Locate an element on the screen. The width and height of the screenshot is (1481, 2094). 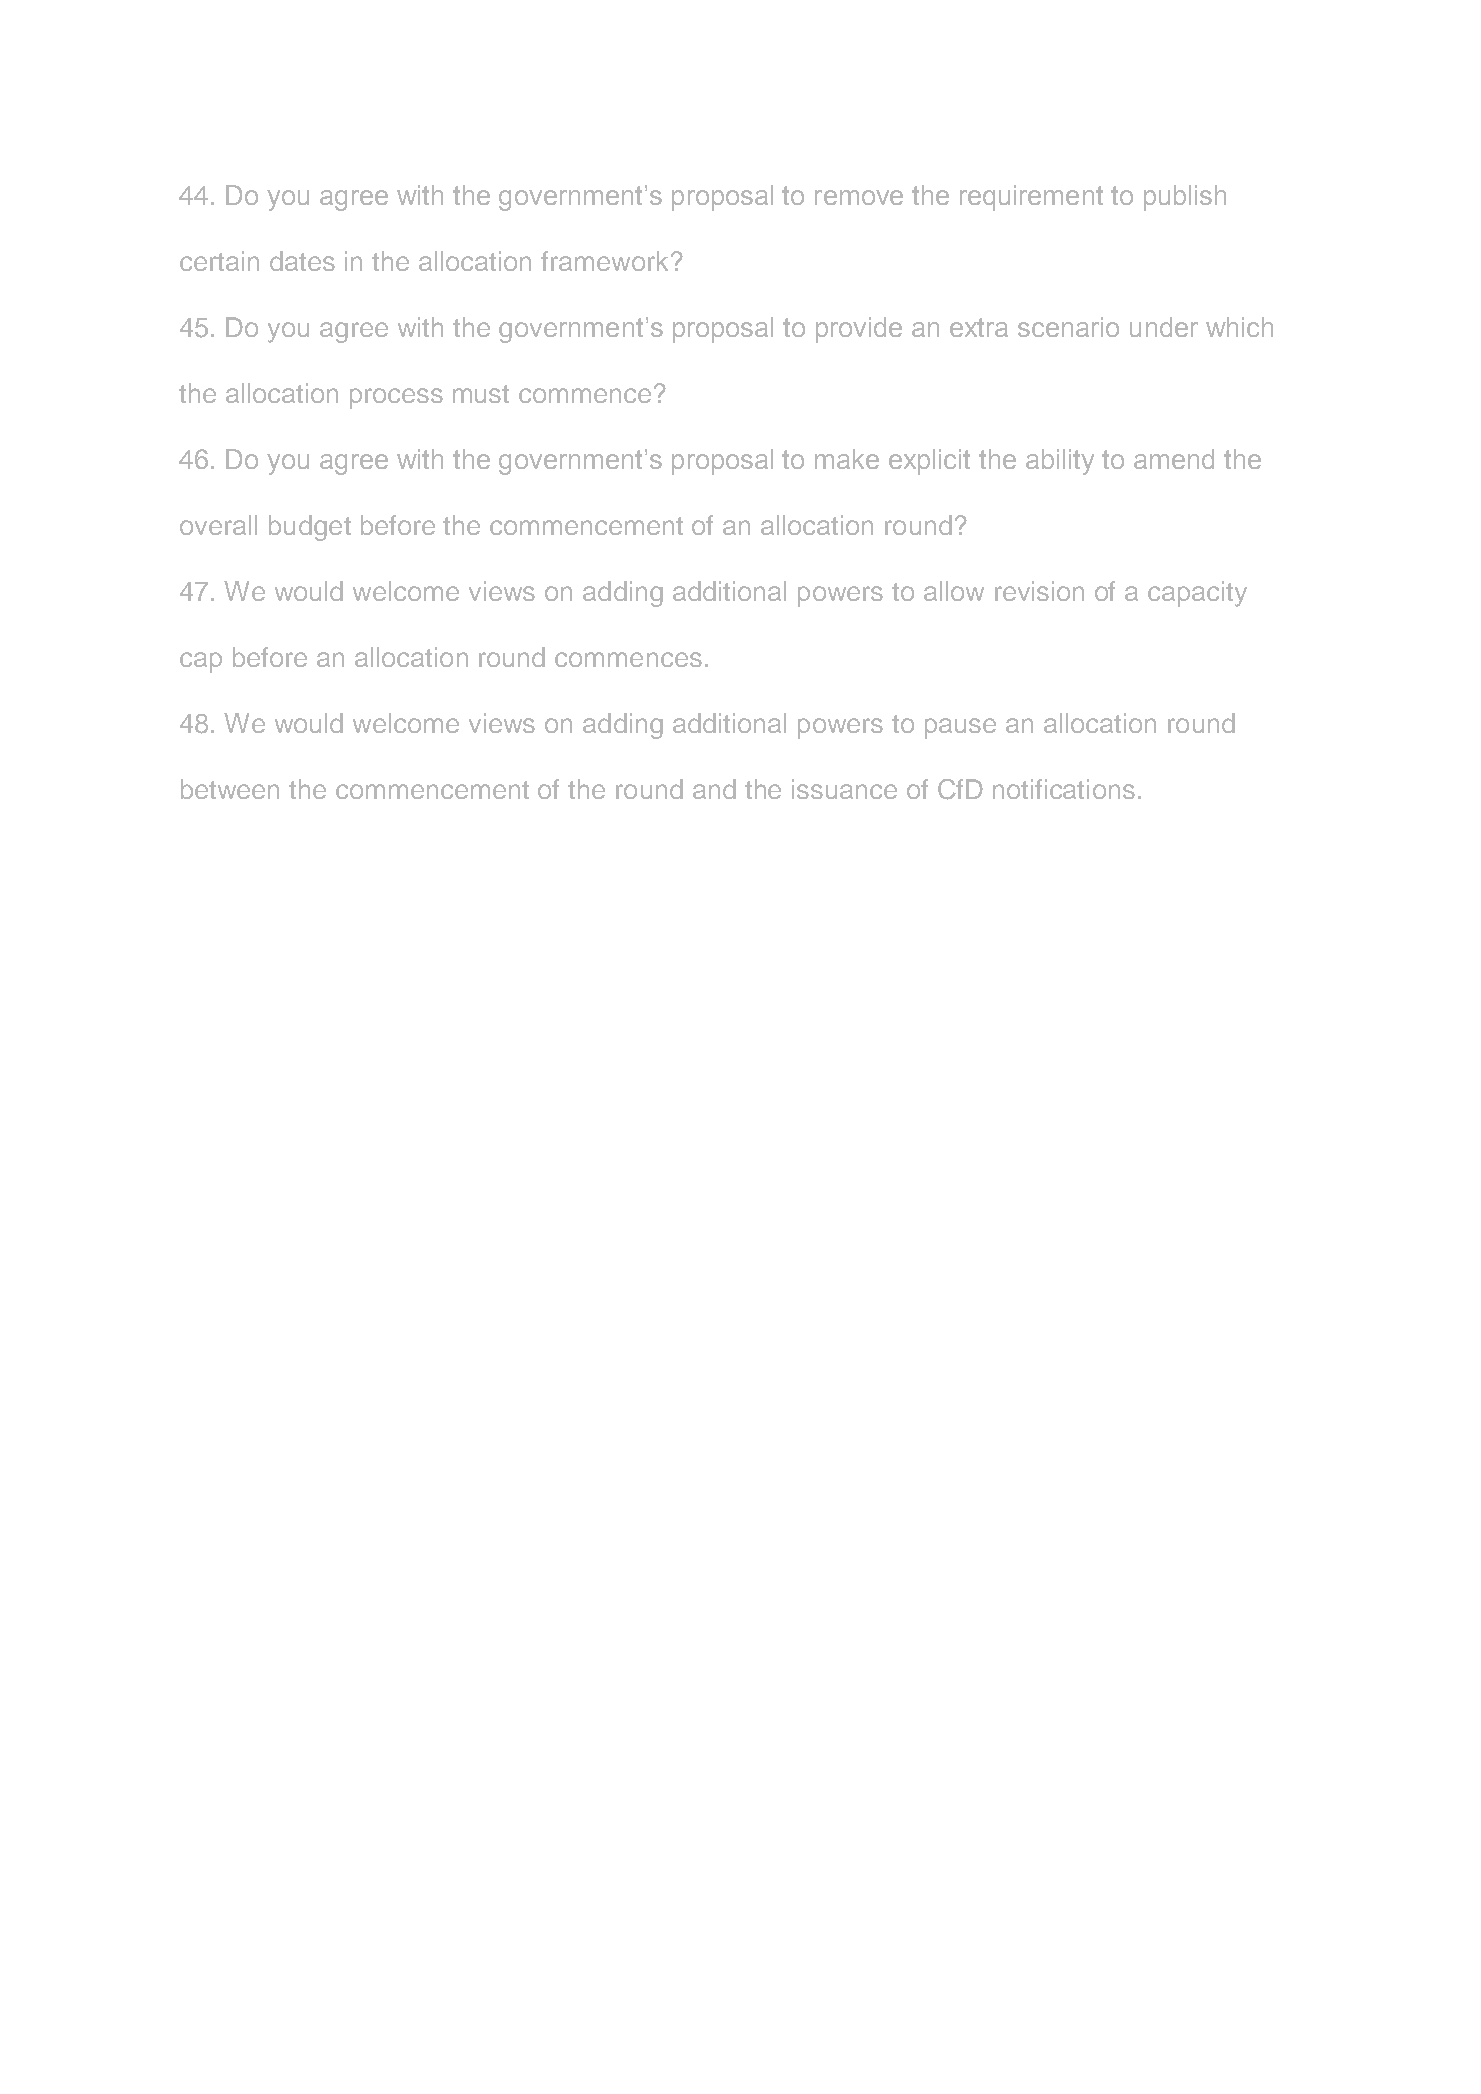
budget is located at coordinates (310, 528).
